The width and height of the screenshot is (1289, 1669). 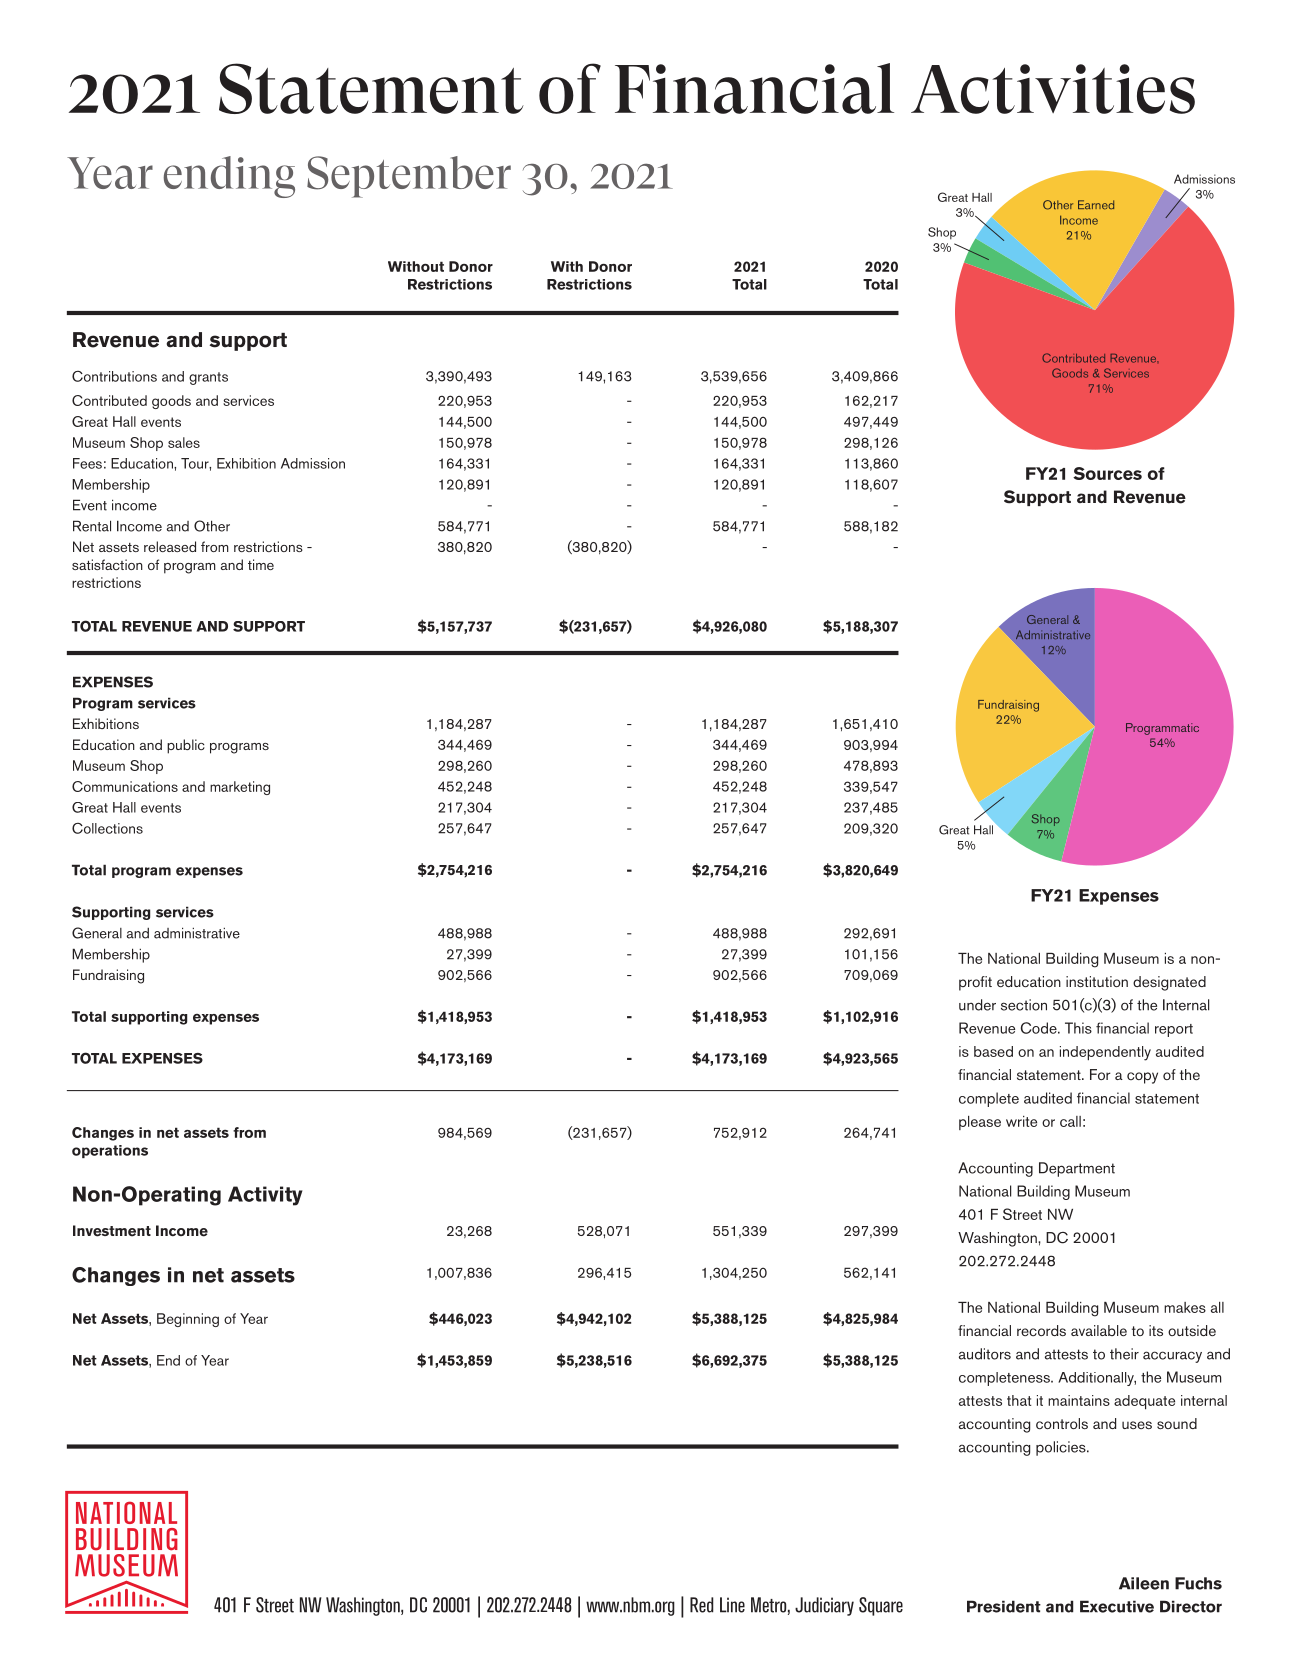 What do you see at coordinates (240, 788) in the screenshot?
I see `marketing` at bounding box center [240, 788].
